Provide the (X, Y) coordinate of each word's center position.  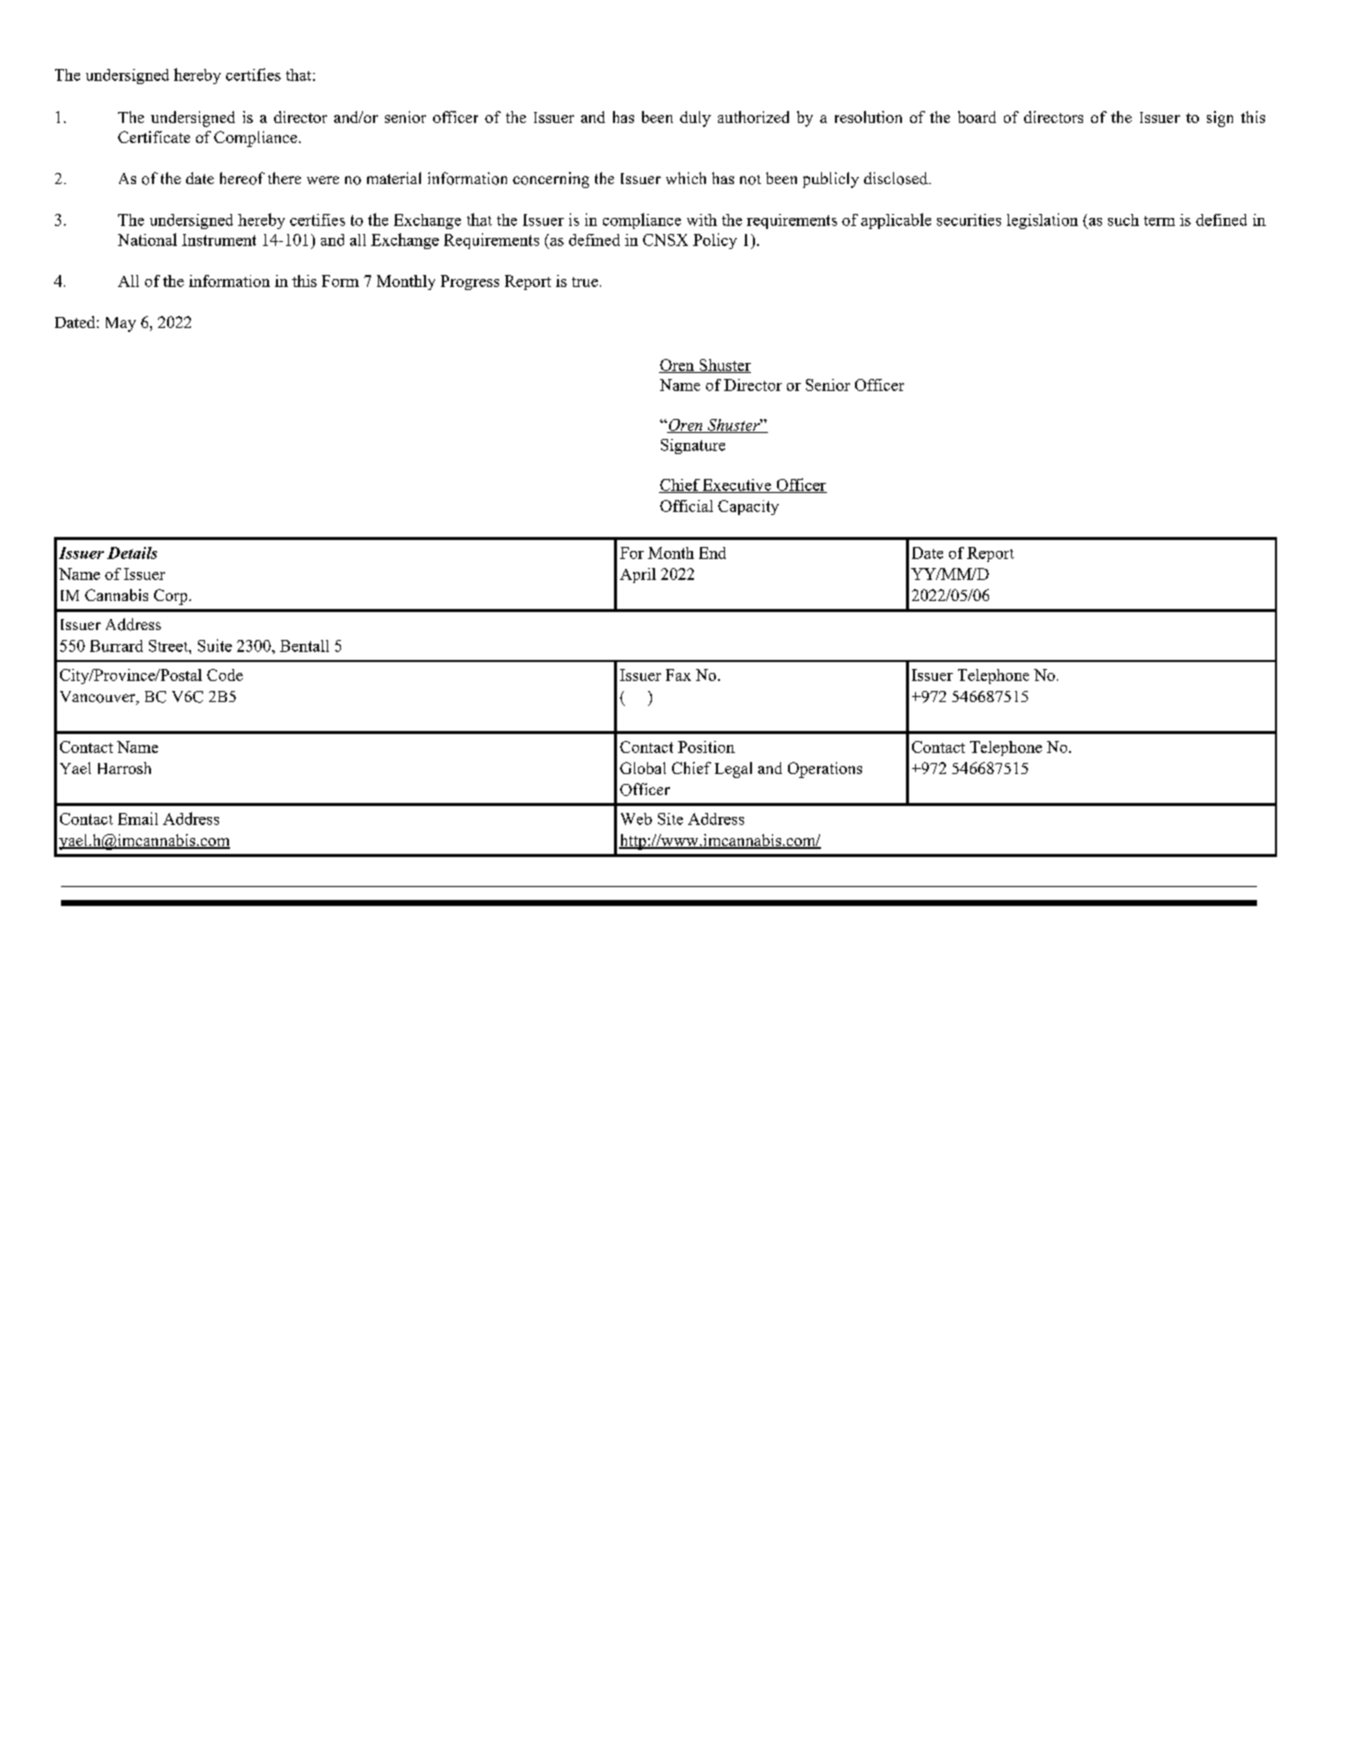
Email (138, 818)
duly (695, 119)
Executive (737, 486)
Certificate (154, 137)
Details (132, 553)
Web (636, 819)
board (977, 117)
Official (686, 506)
